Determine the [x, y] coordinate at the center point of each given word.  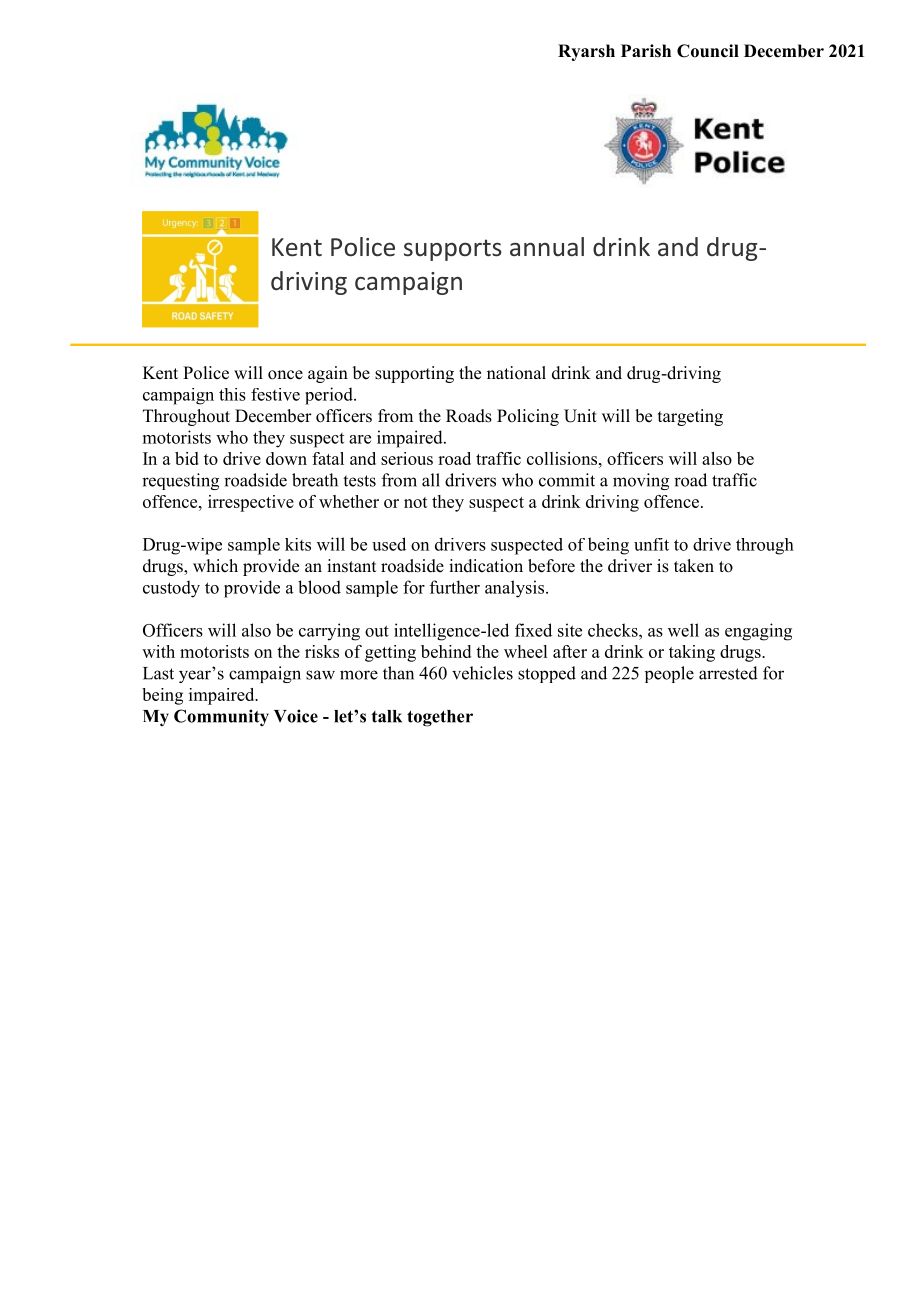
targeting [690, 417]
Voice [296, 716]
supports [453, 250]
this [232, 394]
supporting [414, 374]
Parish [646, 50]
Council [708, 51]
